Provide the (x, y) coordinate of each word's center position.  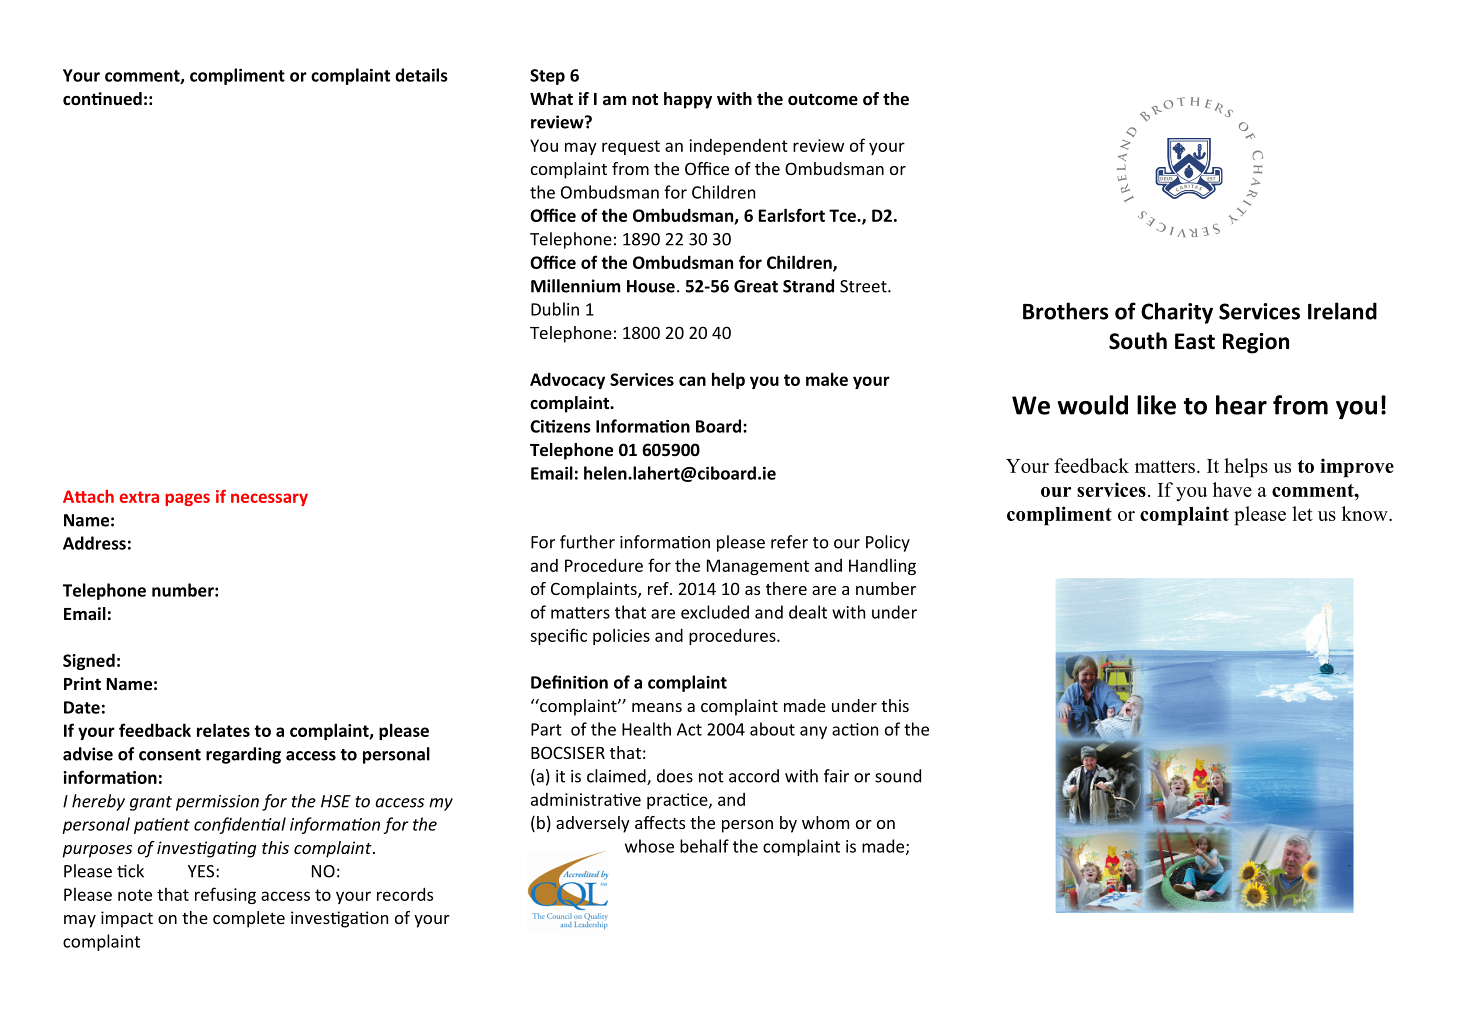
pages (187, 499)
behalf (704, 846)
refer (789, 542)
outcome (823, 100)
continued (102, 99)
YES (202, 871)
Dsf (884, 215)
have (1232, 489)
